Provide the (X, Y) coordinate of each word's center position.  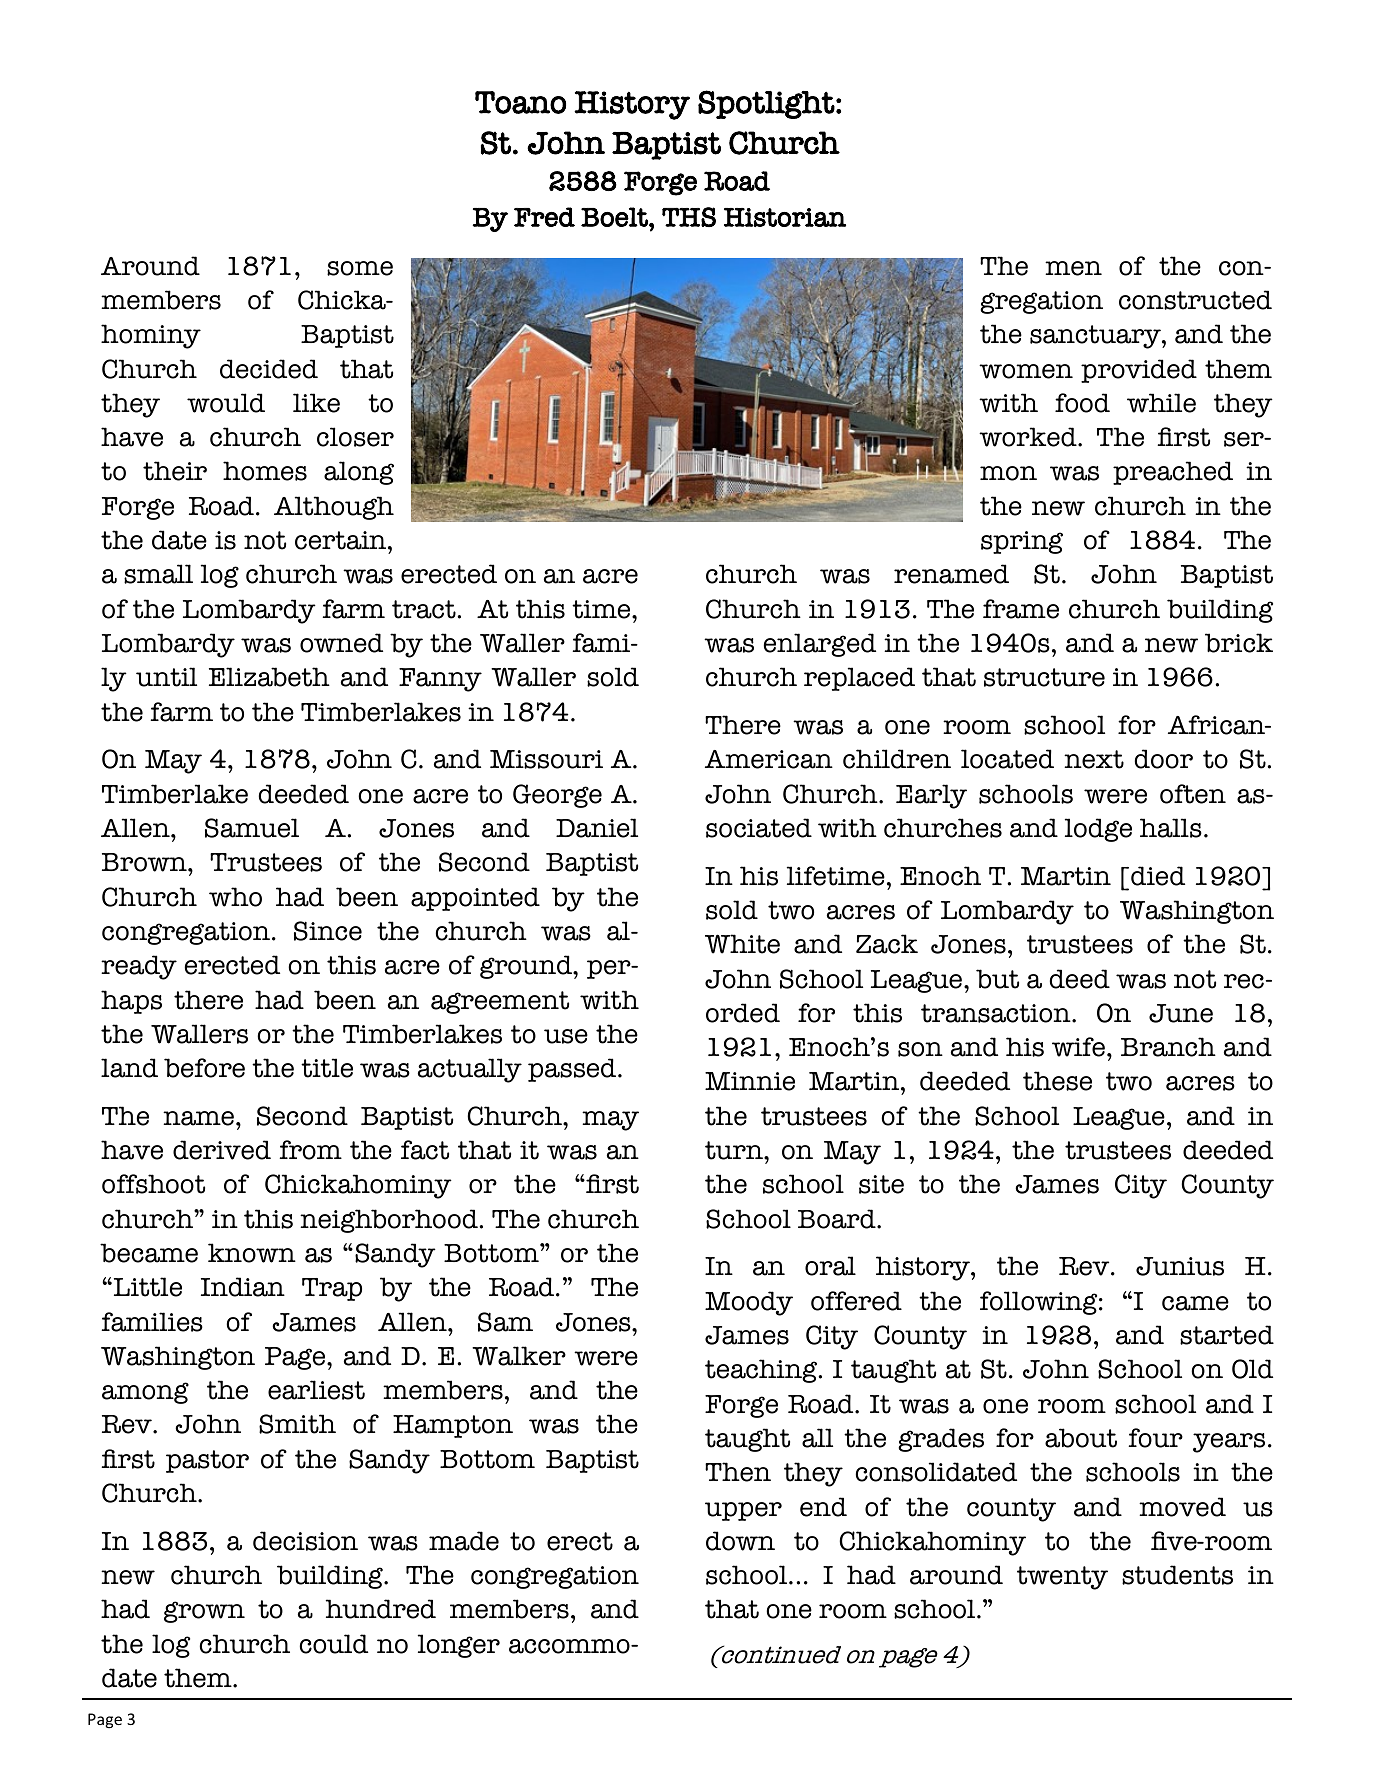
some (360, 268)
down (740, 1541)
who (235, 897)
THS (689, 217)
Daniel (597, 828)
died (1158, 876)
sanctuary (1096, 337)
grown (204, 1612)
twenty (1062, 1578)
